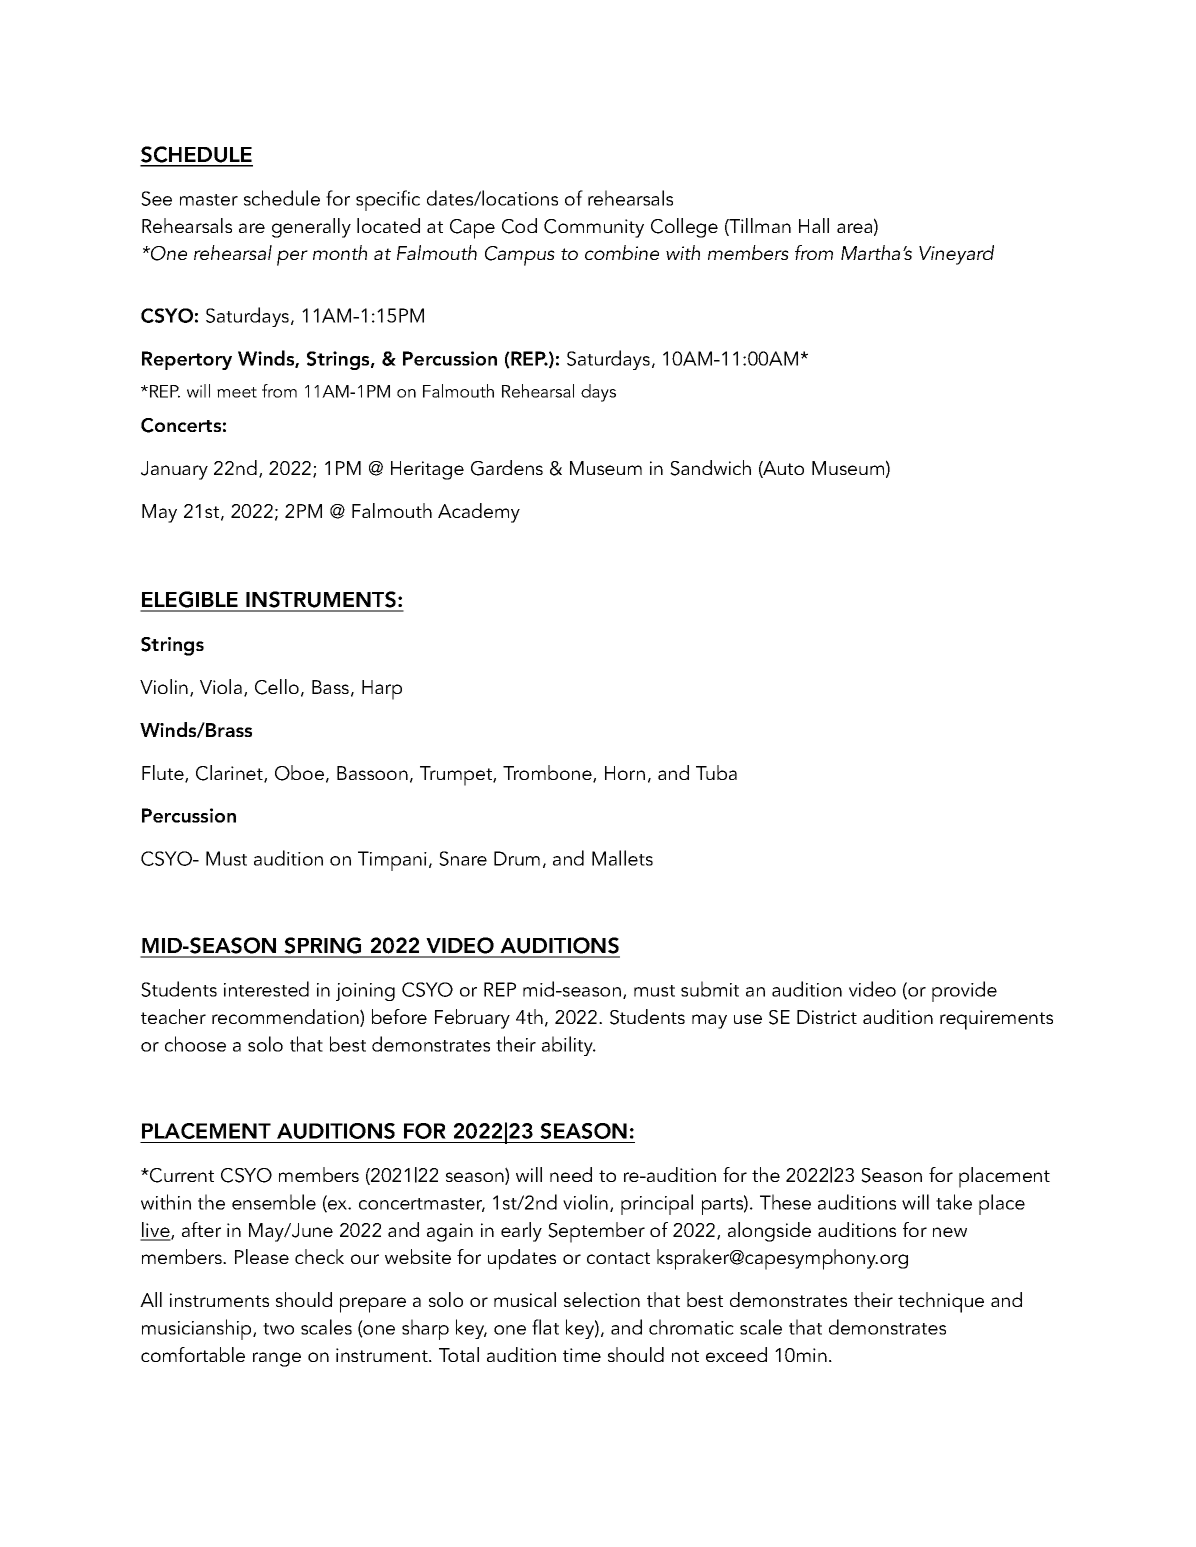 The width and height of the document is (1196, 1547). Describe the element at coordinates (827, 1017) in the document. I see `District` at that location.
